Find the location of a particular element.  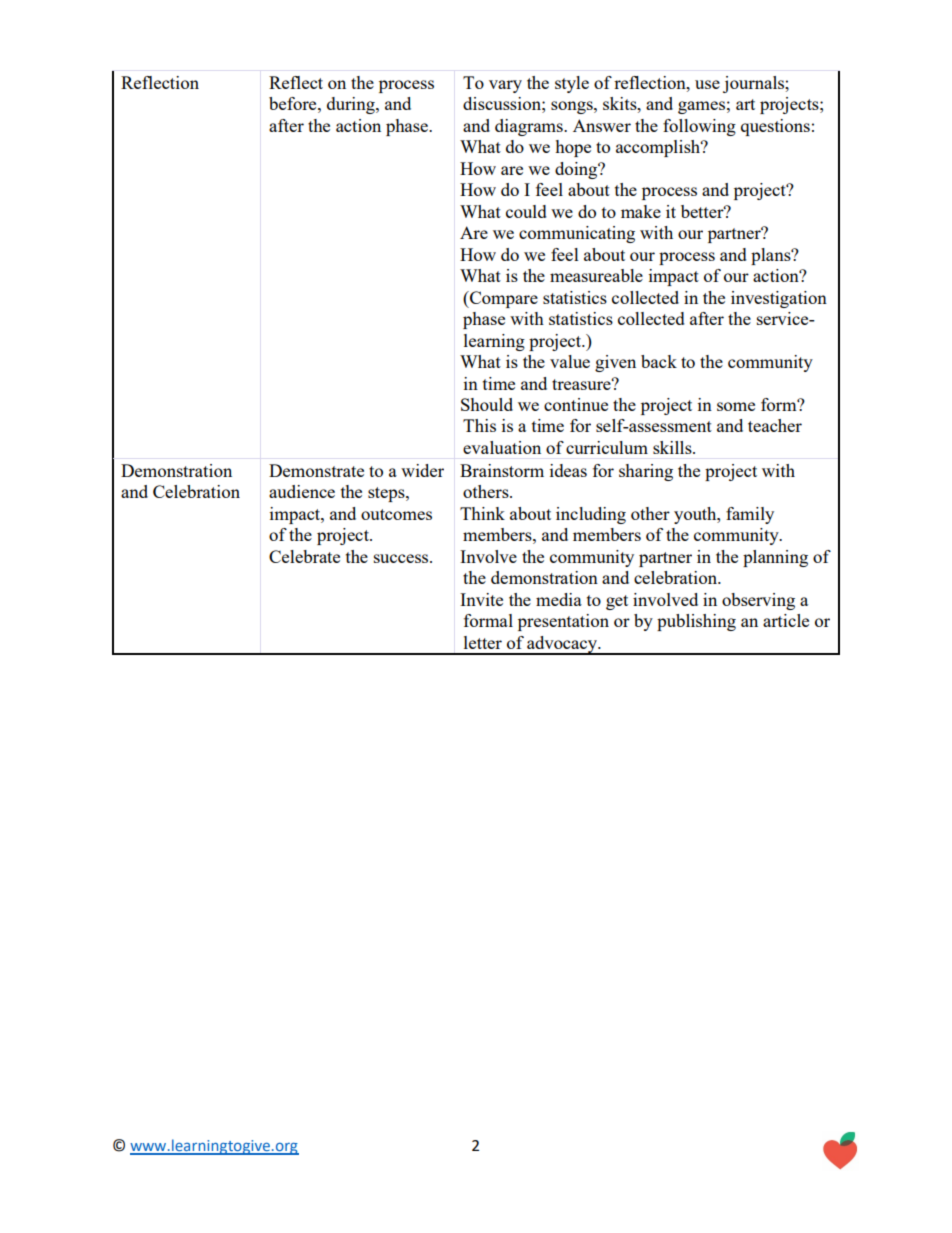

during is located at coordinates (352, 105).
